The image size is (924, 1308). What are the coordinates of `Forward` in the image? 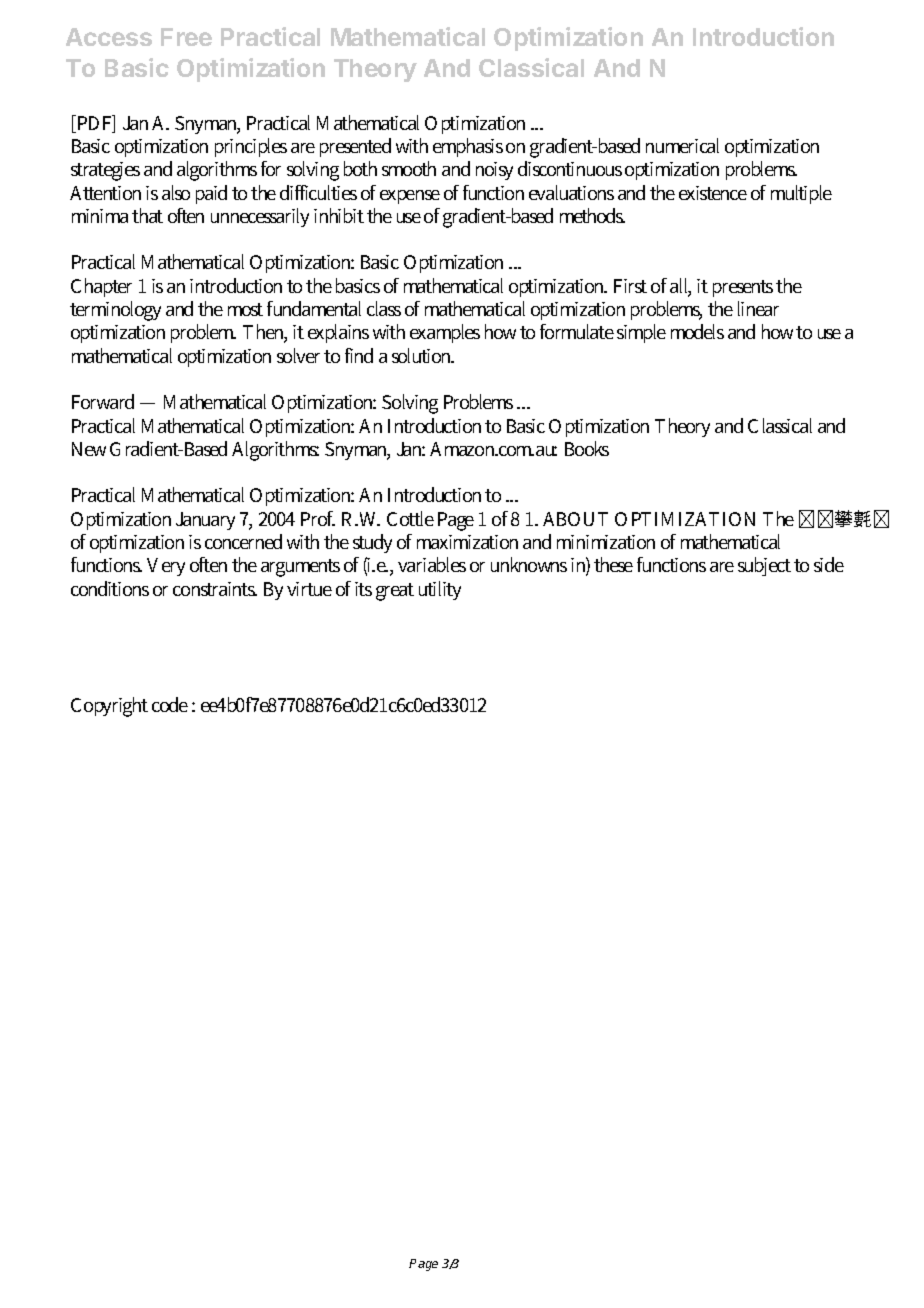 It's located at (103, 401).
